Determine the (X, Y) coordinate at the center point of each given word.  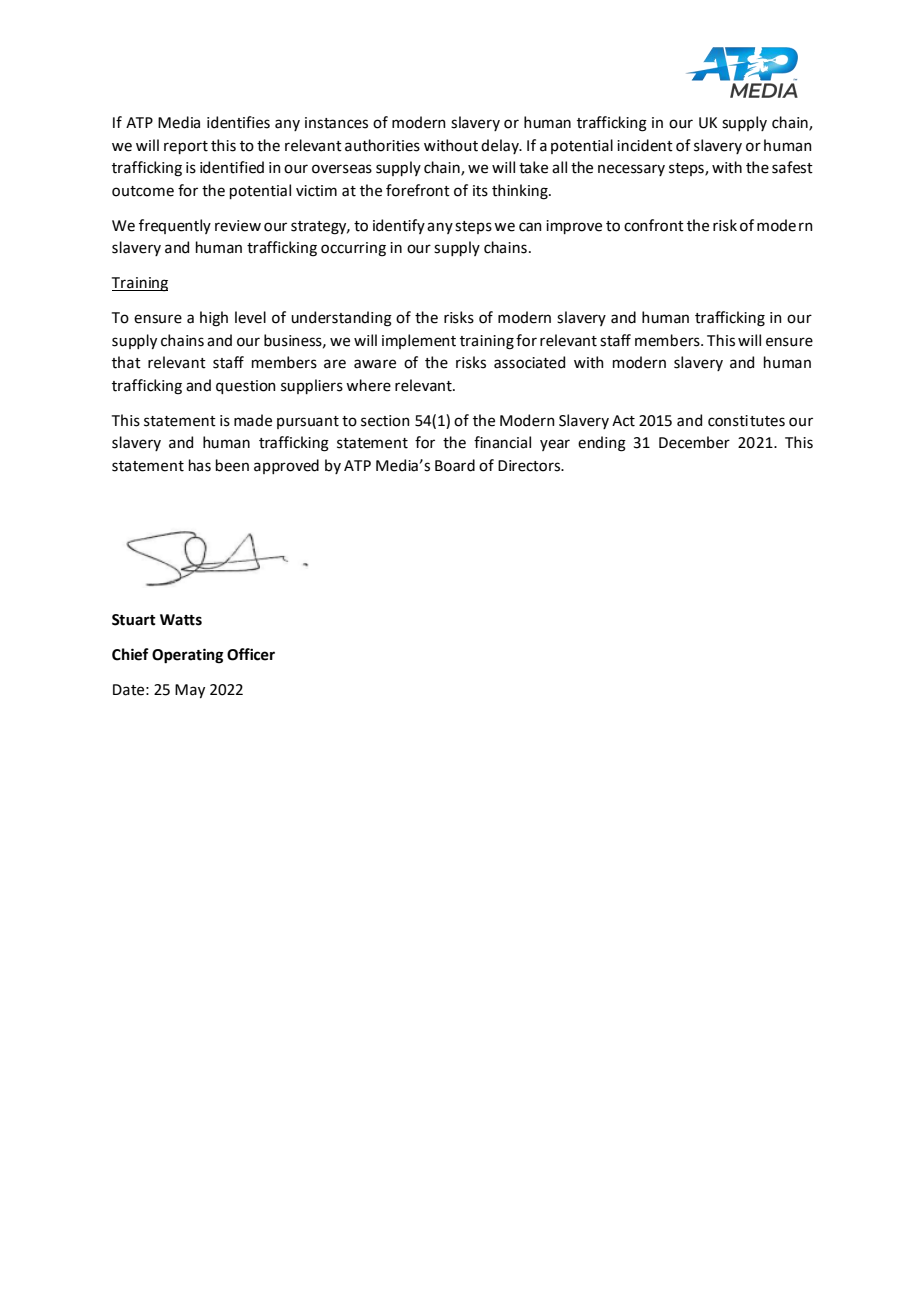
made (253, 420)
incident (645, 145)
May (190, 691)
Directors (530, 466)
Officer (251, 654)
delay (501, 146)
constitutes (746, 421)
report (186, 147)
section (385, 421)
